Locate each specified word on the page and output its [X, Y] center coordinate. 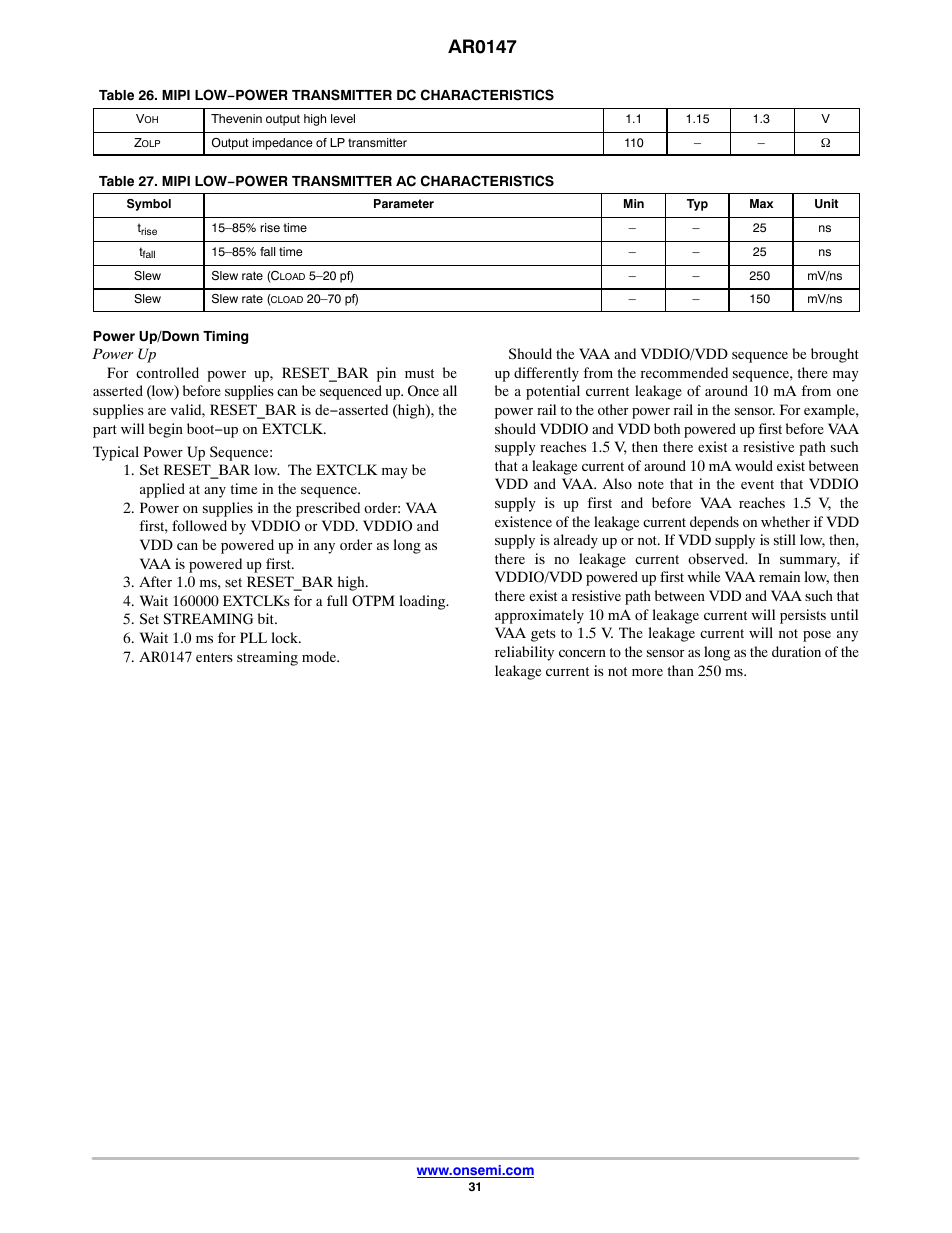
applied [162, 490]
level [343, 118]
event [757, 484]
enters [214, 657]
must [419, 373]
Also [617, 483]
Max [761, 203]
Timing [225, 337]
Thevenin [236, 118]
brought [835, 355]
